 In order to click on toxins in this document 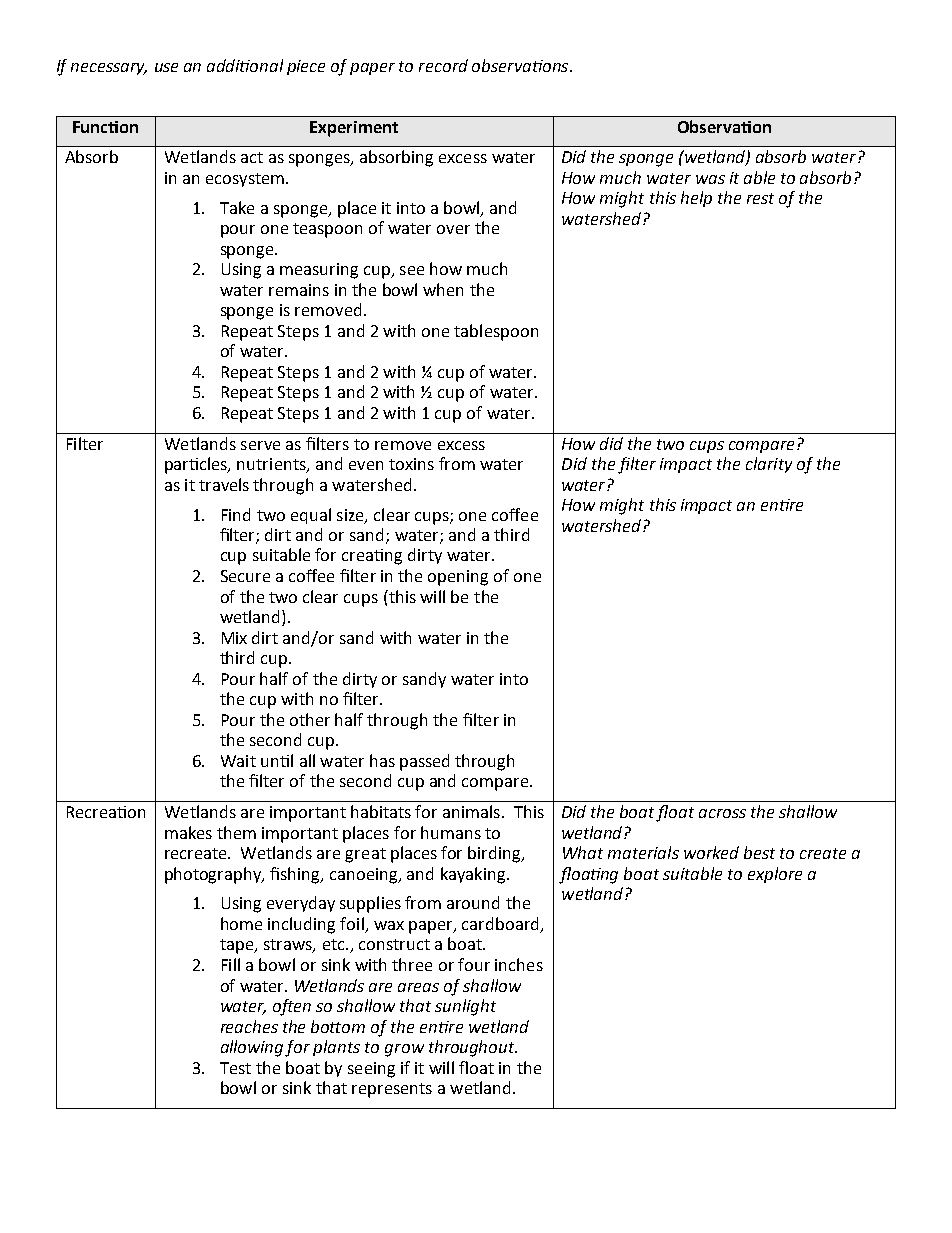, I will do `click(411, 464)`.
